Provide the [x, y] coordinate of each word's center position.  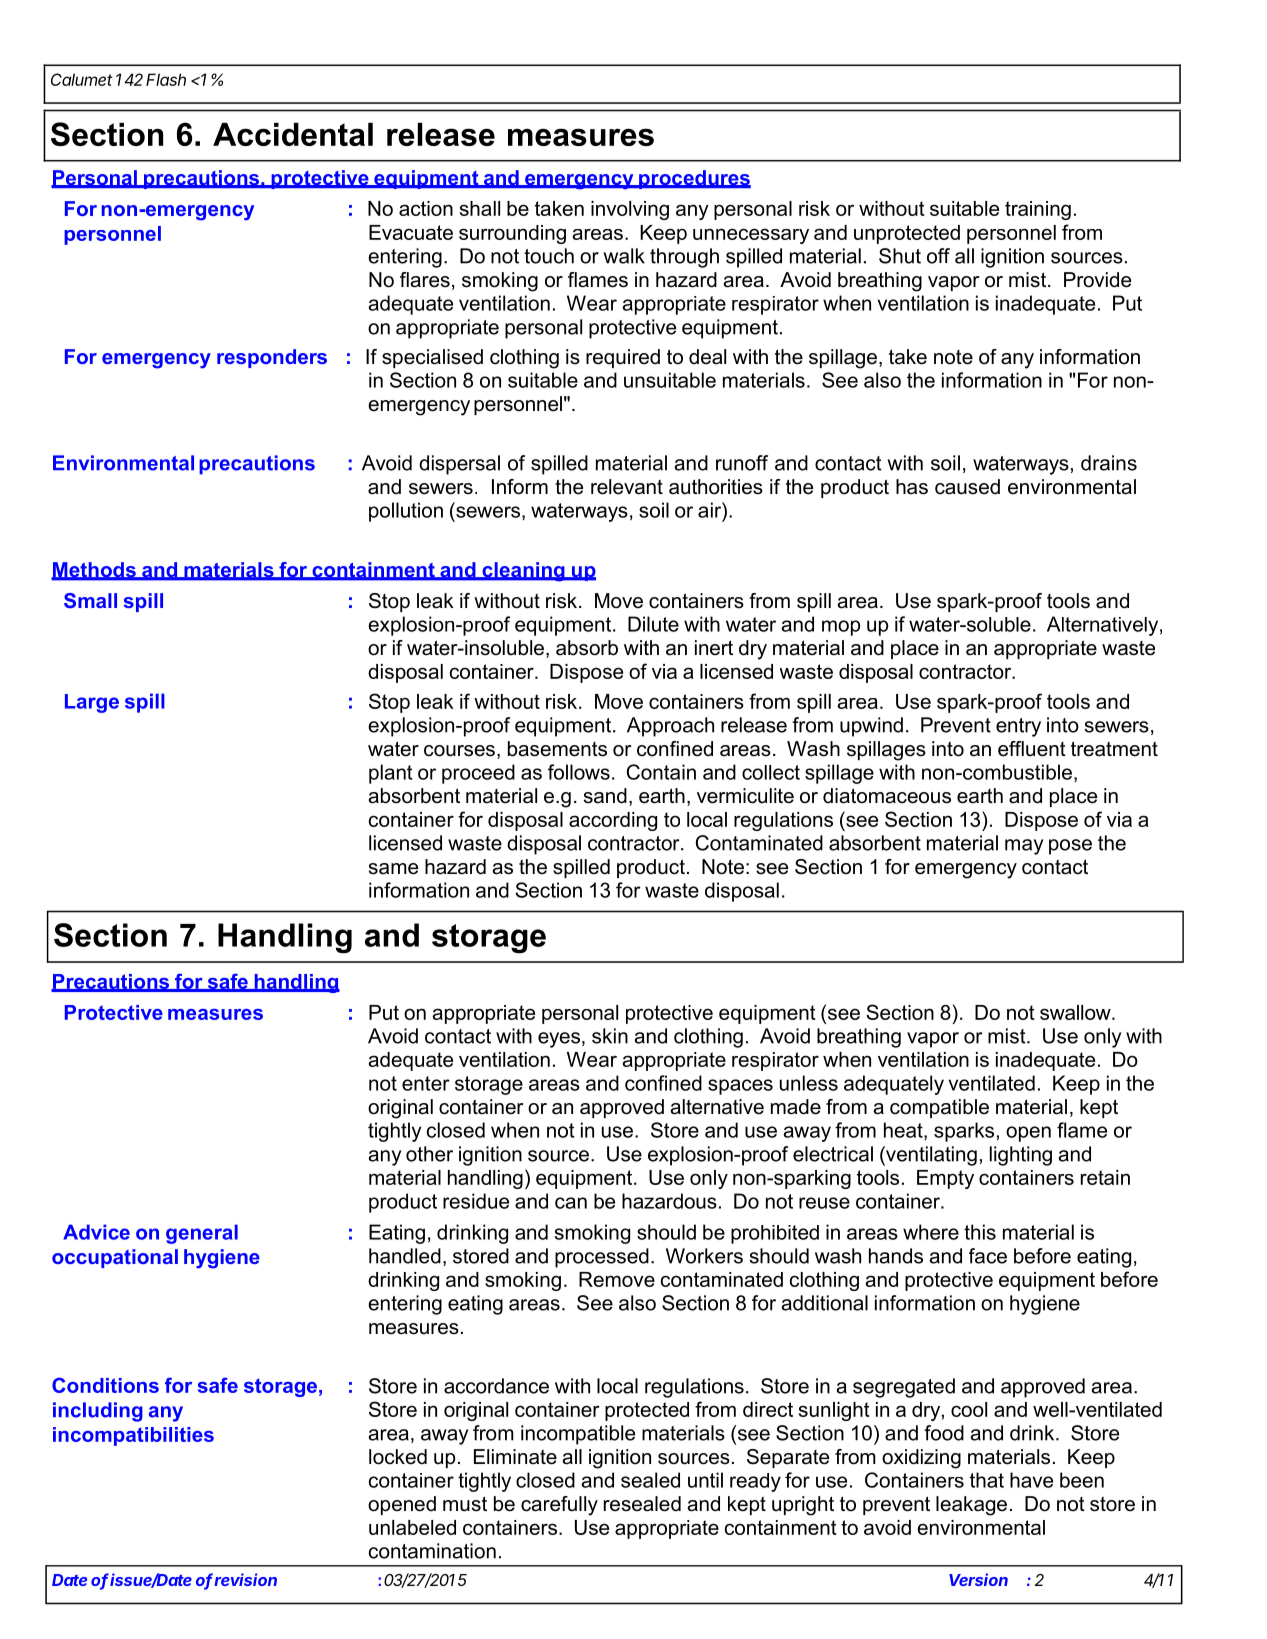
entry [1018, 727]
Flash [166, 79]
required [623, 358]
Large [92, 703]
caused [967, 487]
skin [610, 1036]
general [202, 1234]
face [988, 1256]
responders [272, 358]
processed [602, 1258]
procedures [694, 179]
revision [245, 1579]
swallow [1076, 1012]
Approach [670, 727]
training [1038, 210]
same [393, 869]
